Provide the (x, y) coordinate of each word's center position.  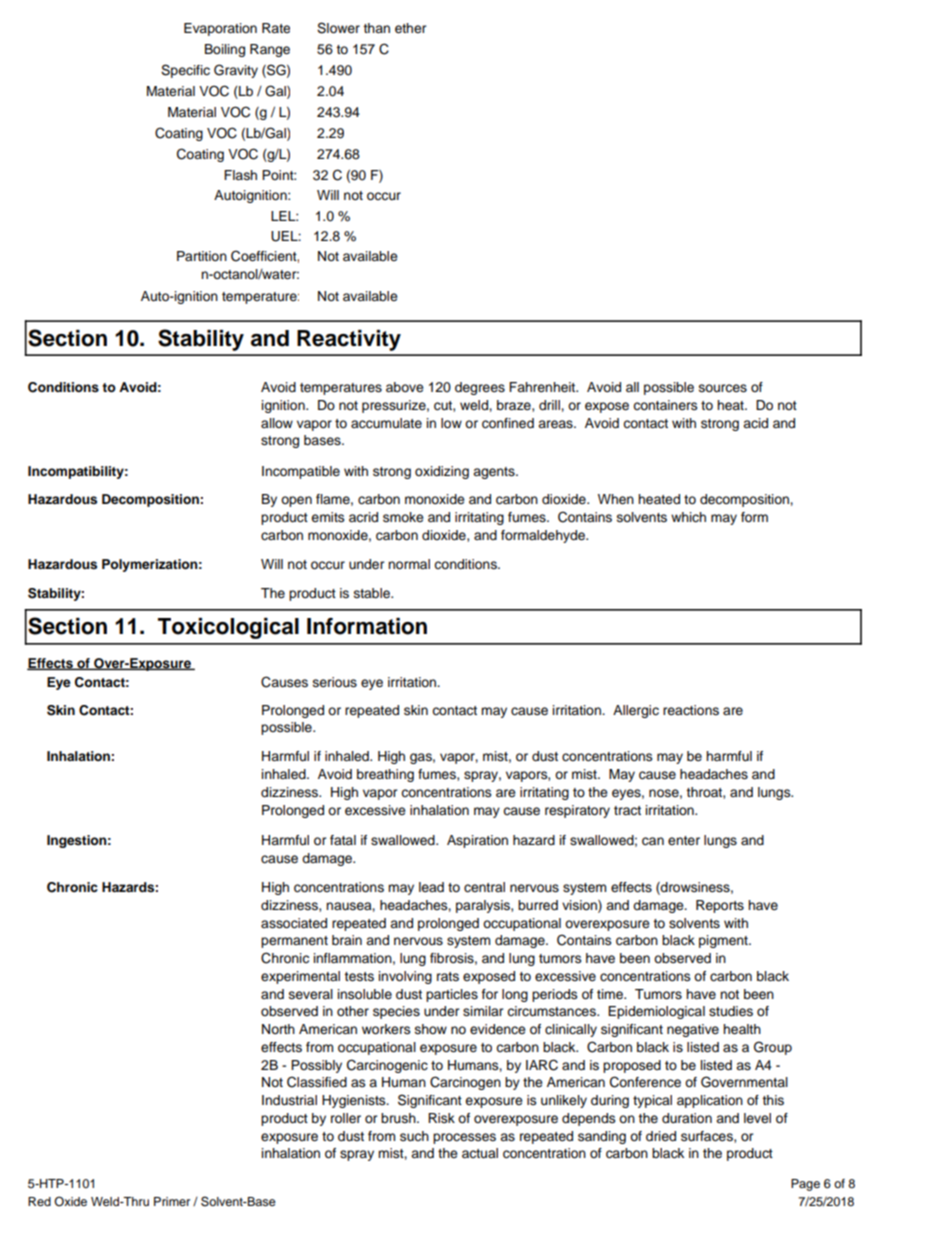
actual (480, 1153)
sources (723, 388)
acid (755, 423)
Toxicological (228, 628)
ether (410, 28)
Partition (202, 256)
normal (409, 564)
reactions (691, 710)
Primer (172, 1201)
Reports (720, 906)
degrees (480, 388)
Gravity (236, 71)
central (484, 887)
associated (294, 923)
